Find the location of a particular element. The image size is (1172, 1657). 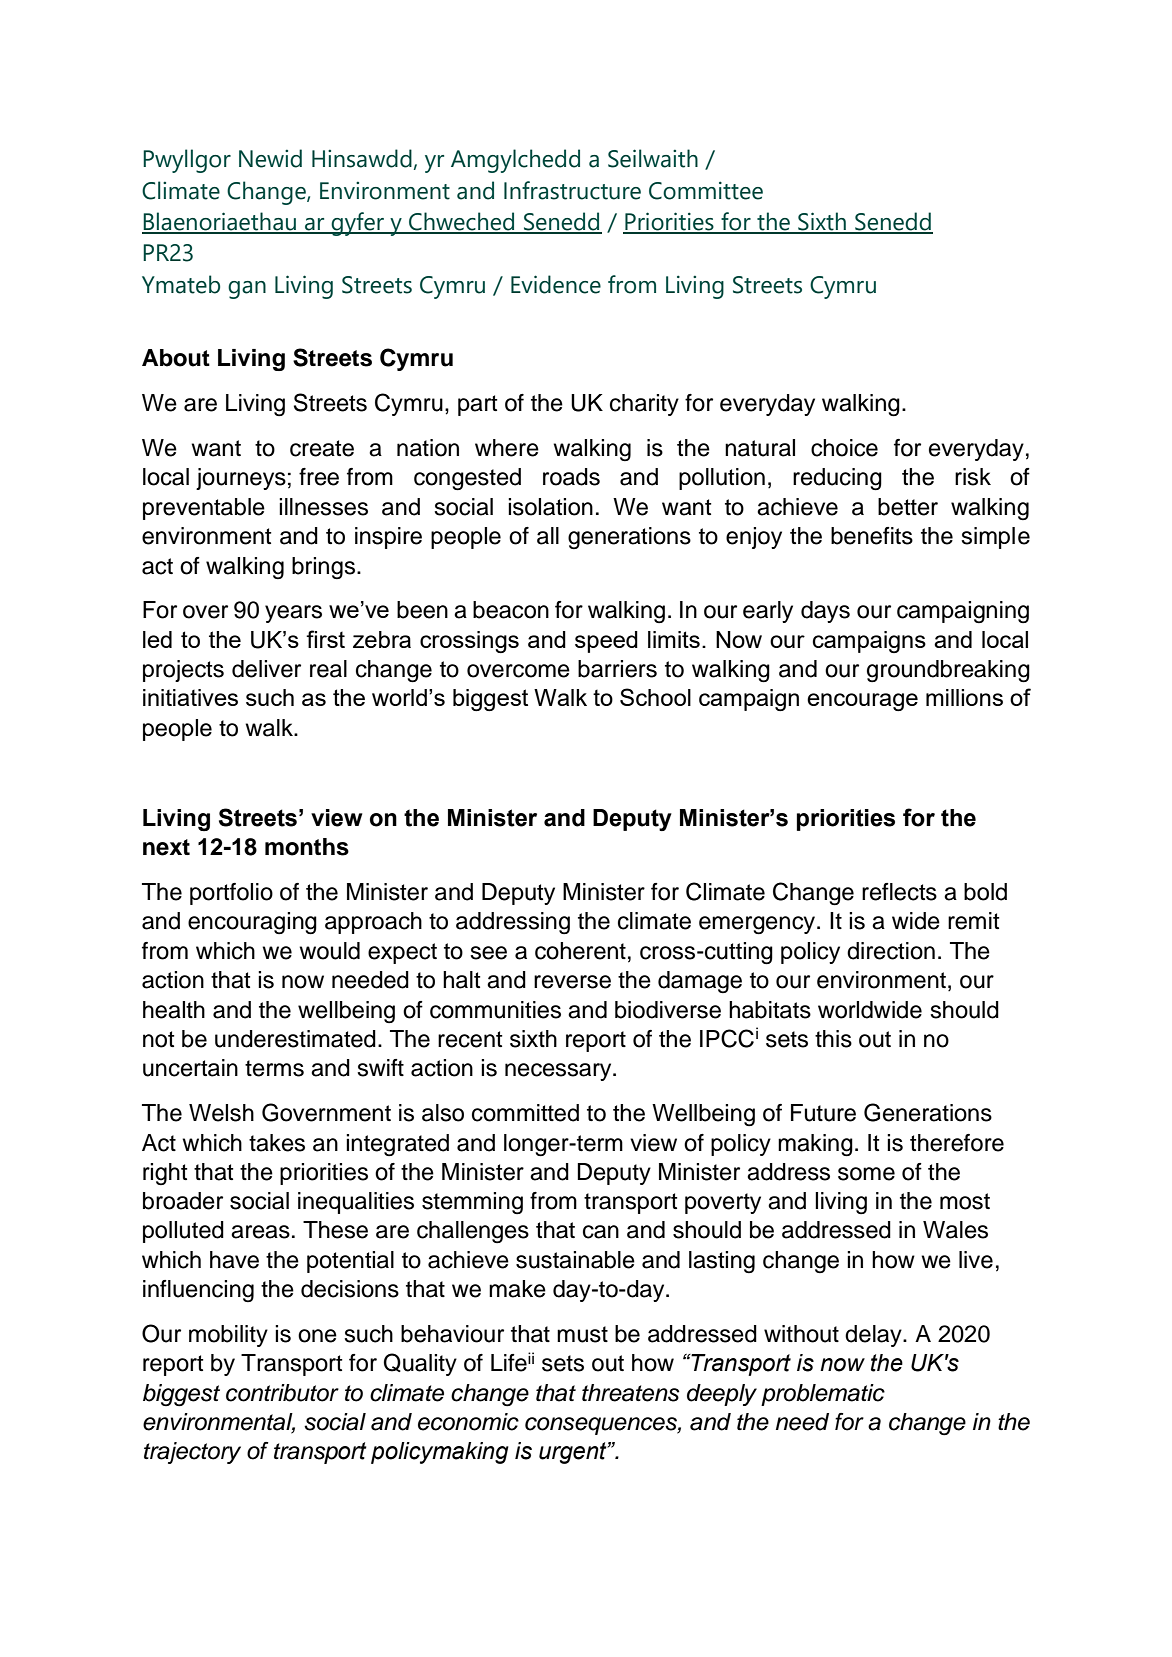

reflects is located at coordinates (899, 892).
